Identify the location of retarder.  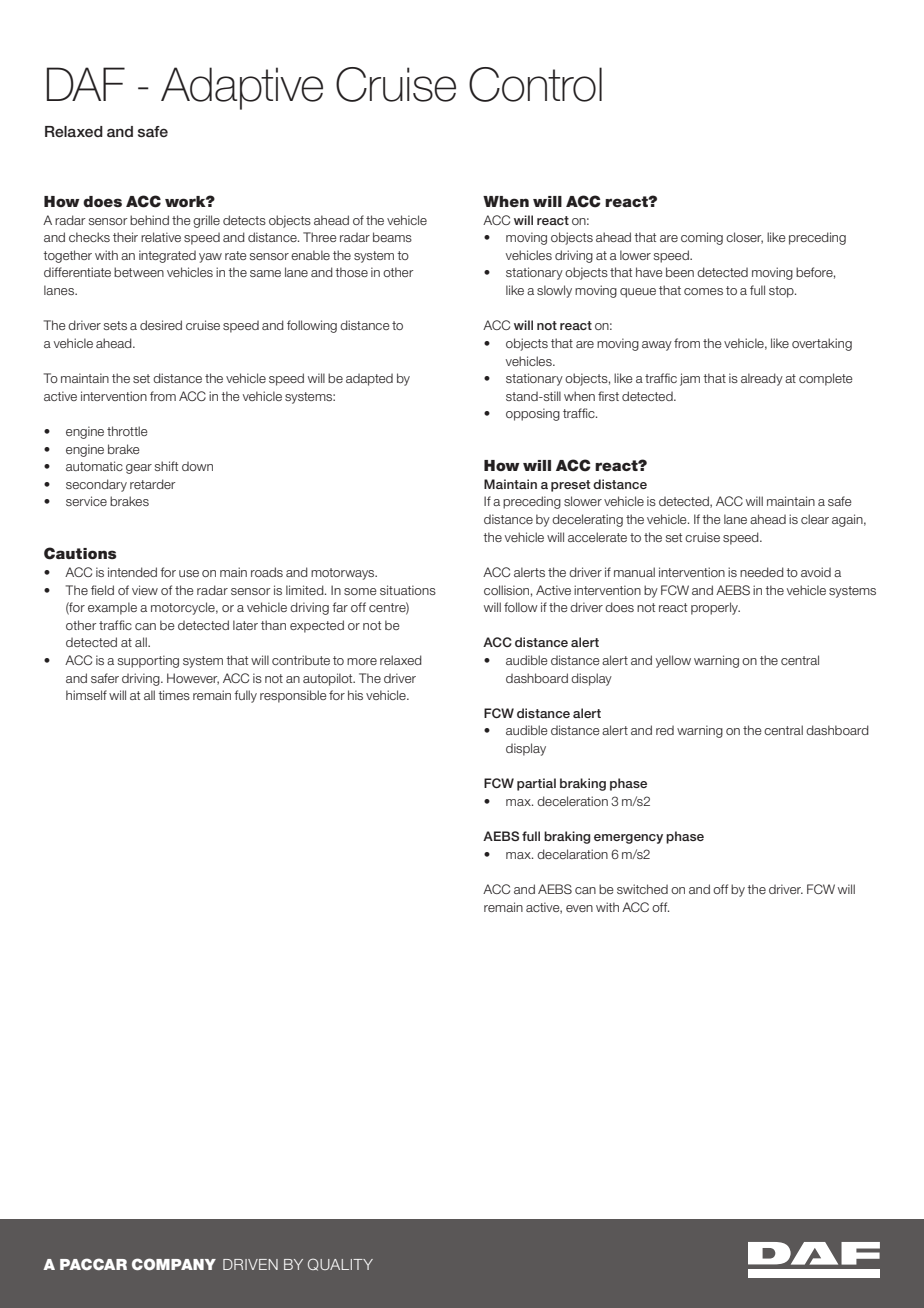
(153, 484).
